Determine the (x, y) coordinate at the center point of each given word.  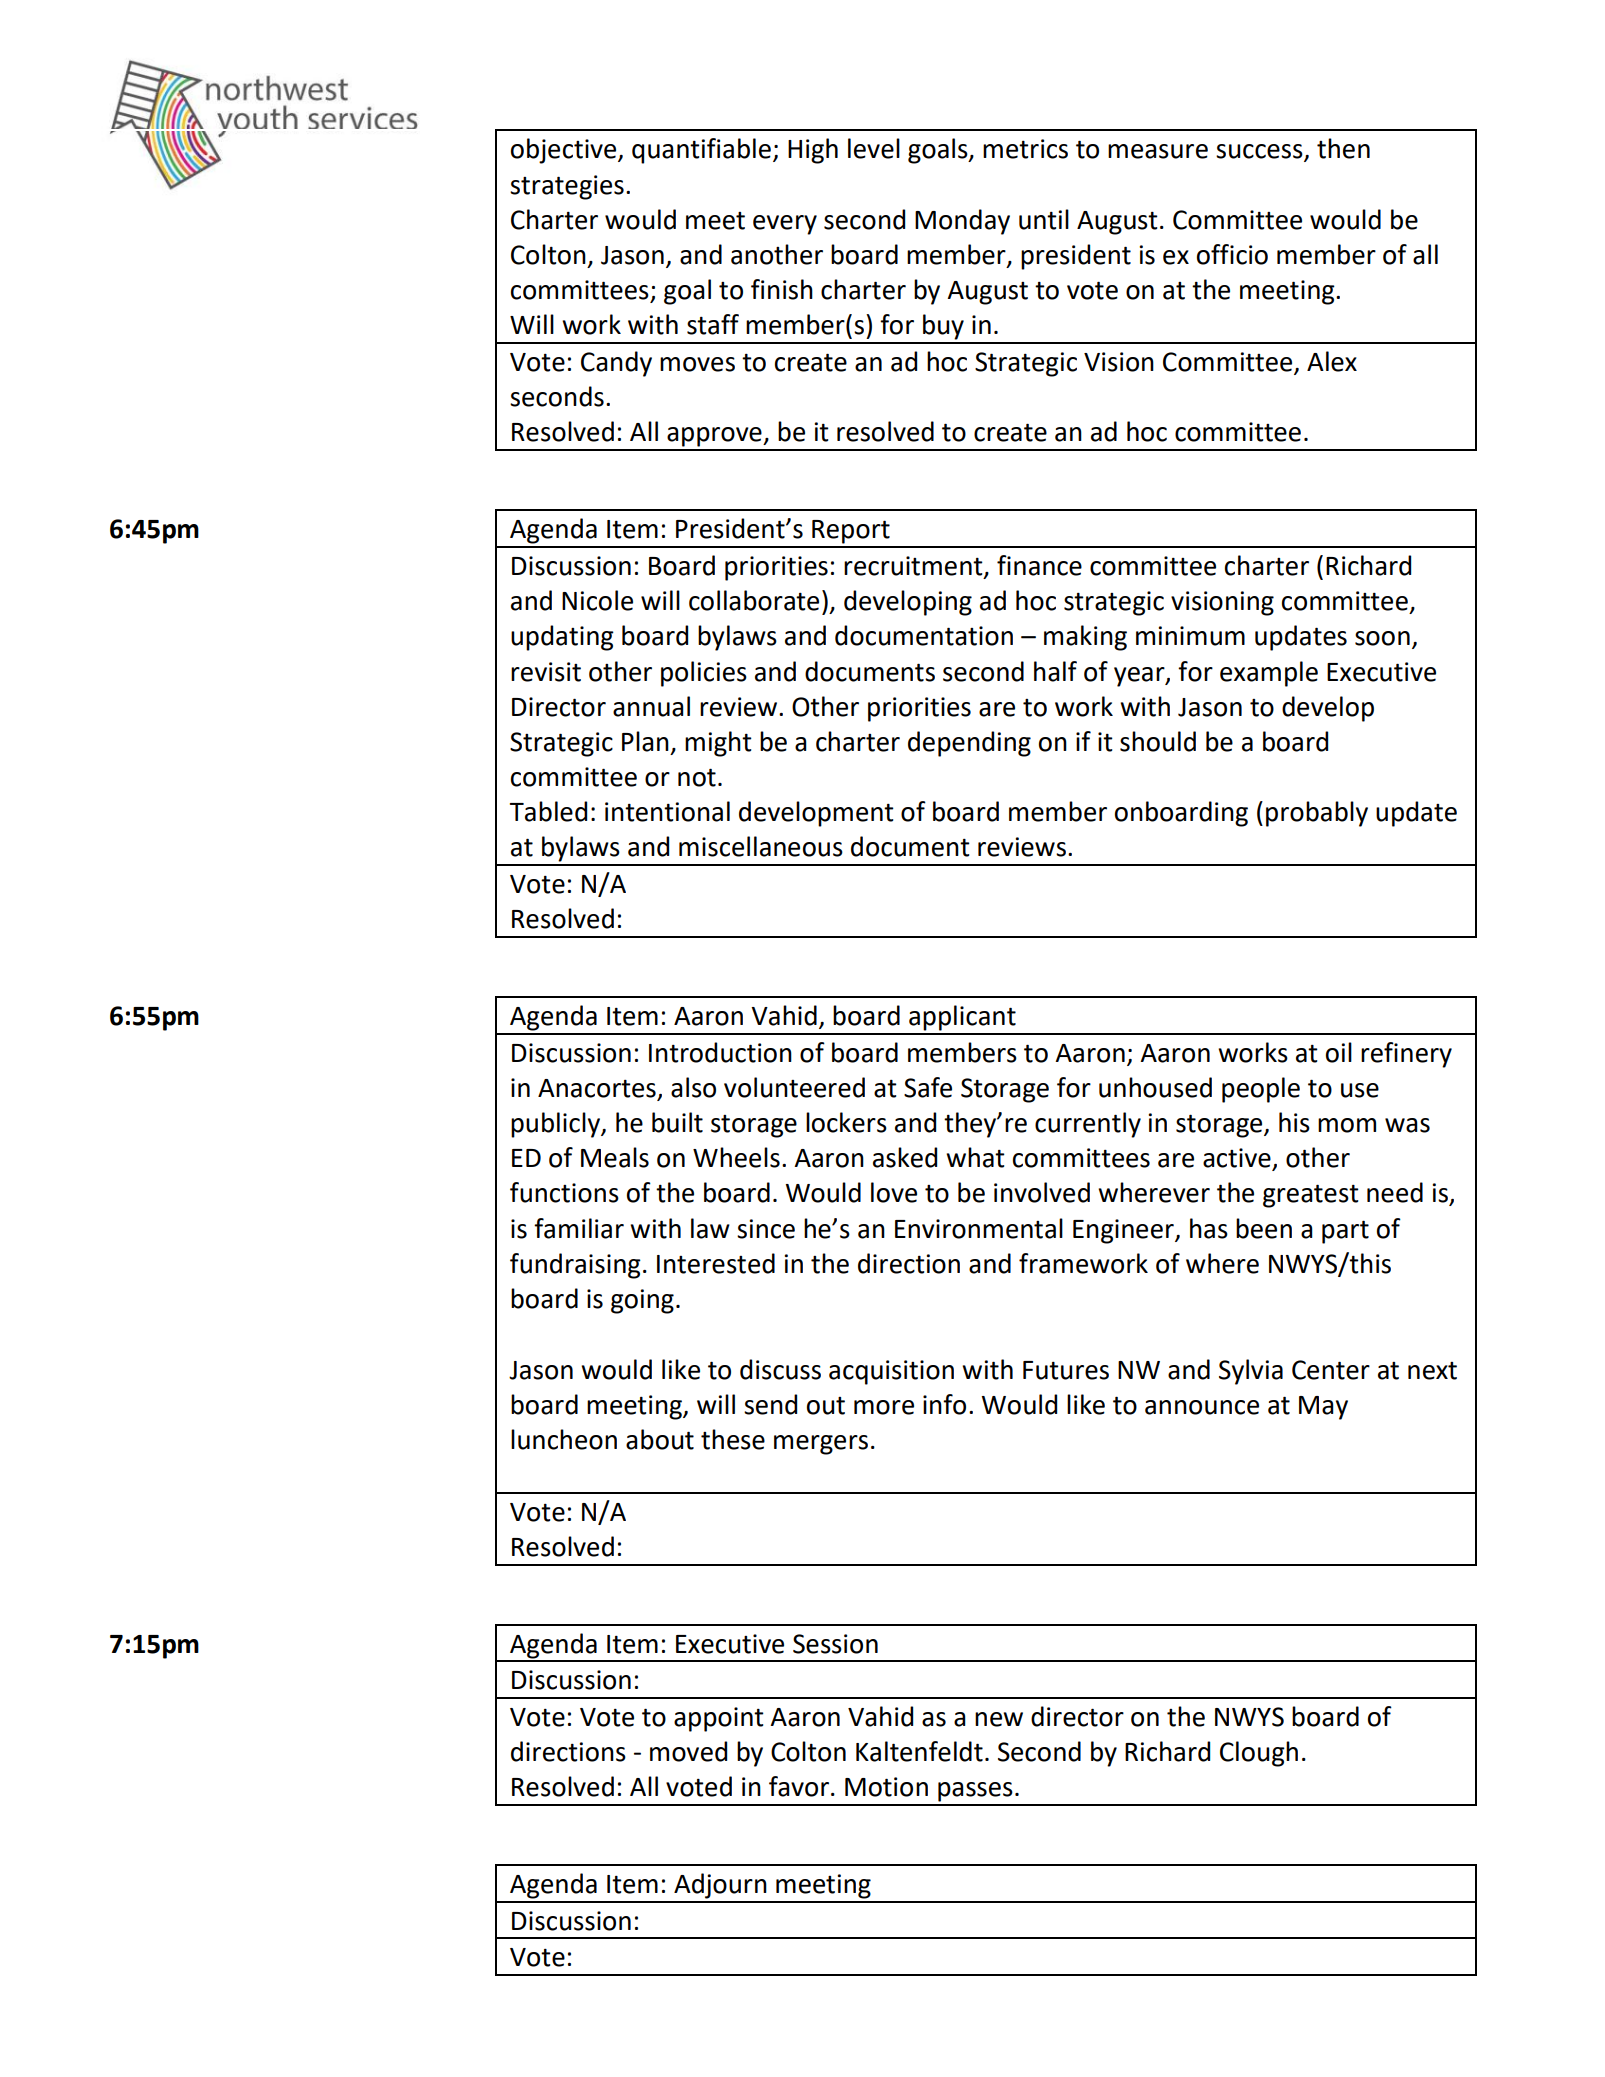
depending (969, 744)
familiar (579, 1228)
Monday (962, 222)
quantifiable (701, 151)
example (1269, 674)
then (1343, 148)
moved (688, 1751)
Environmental (979, 1228)
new (999, 1719)
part (1345, 1232)
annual (651, 706)
